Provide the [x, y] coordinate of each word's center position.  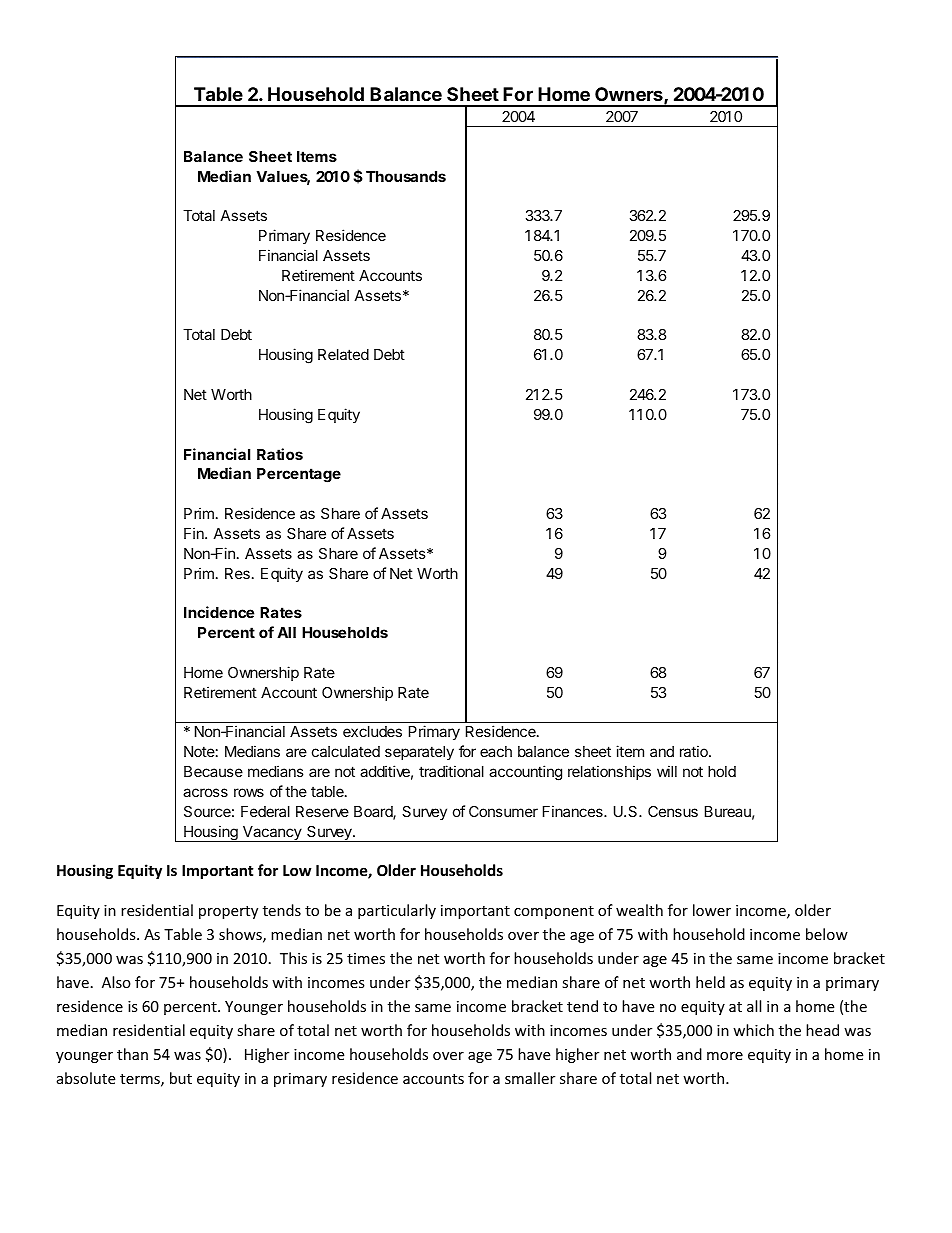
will [667, 771]
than [132, 1054]
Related [343, 354]
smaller [530, 1078]
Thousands [406, 176]
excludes [372, 731]
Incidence [219, 612]
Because [213, 771]
